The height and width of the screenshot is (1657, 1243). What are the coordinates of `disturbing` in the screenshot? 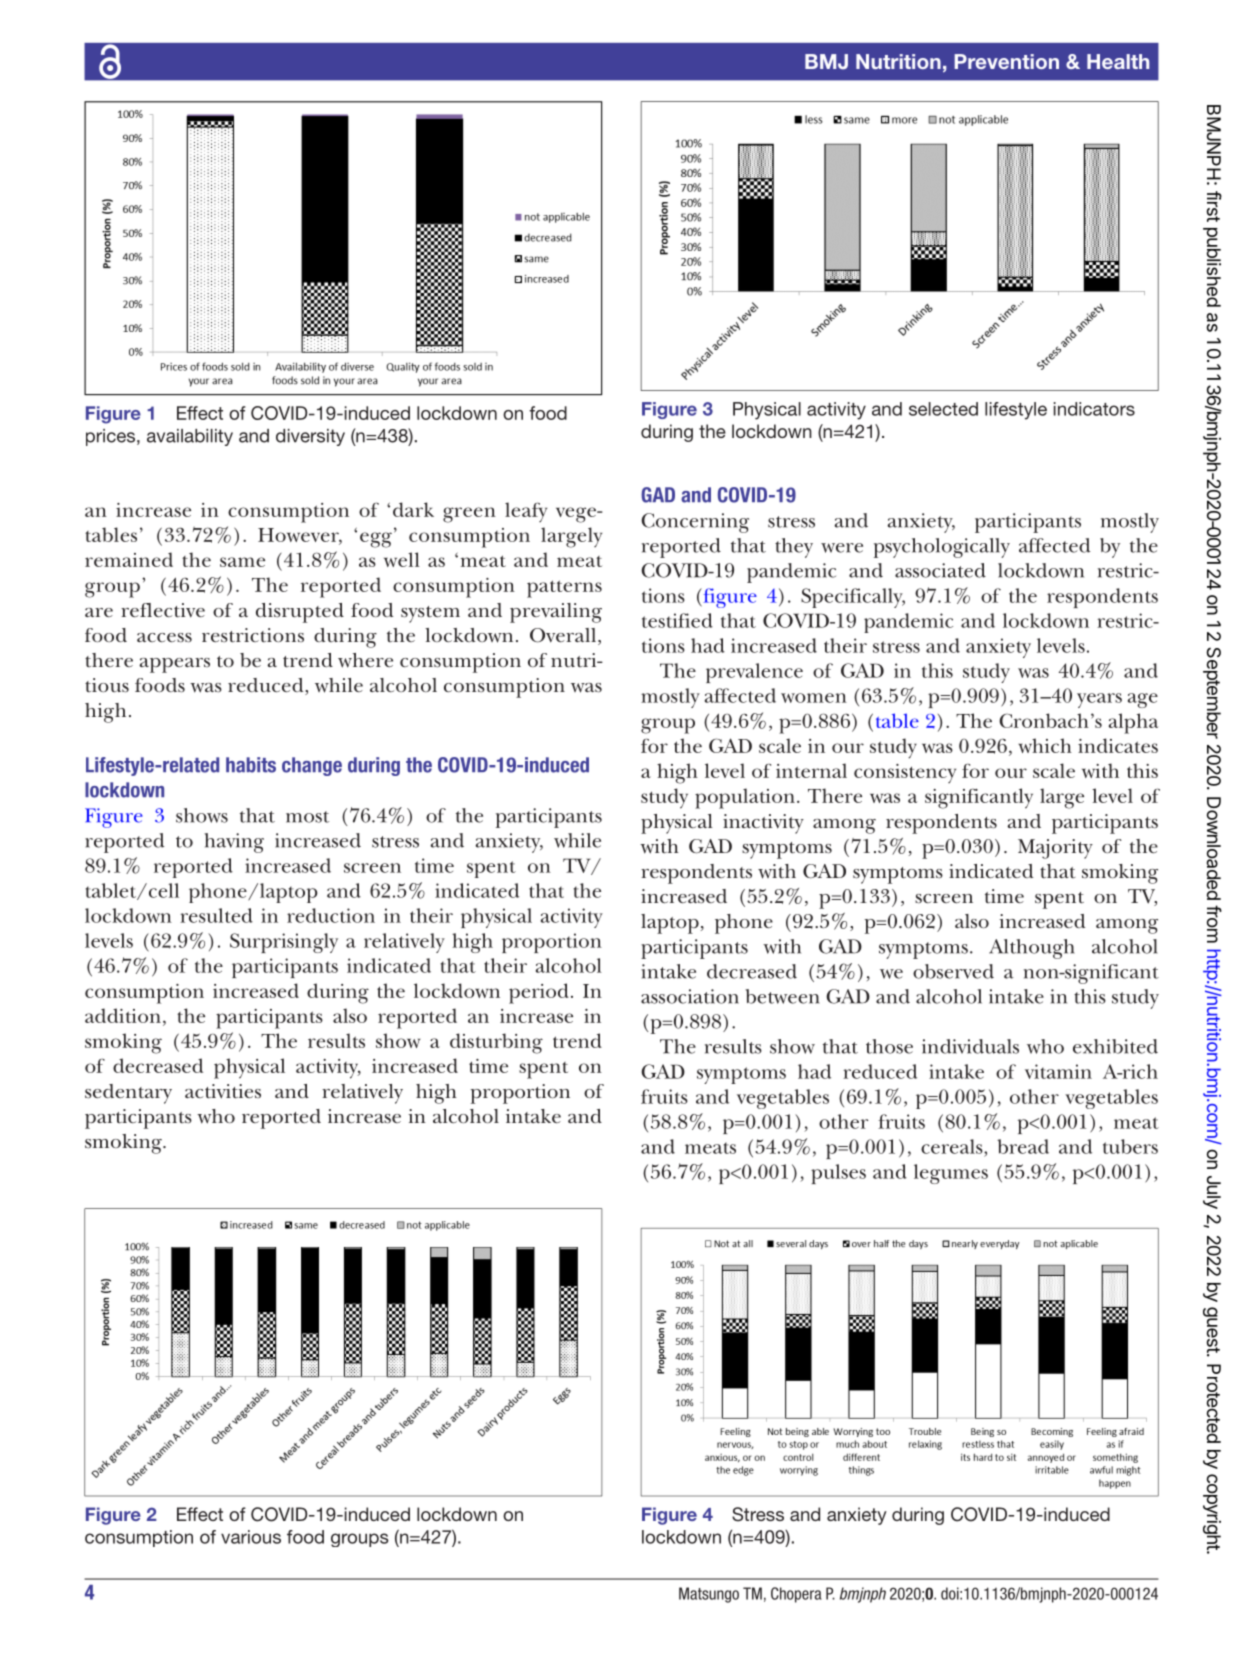 It's located at (496, 1043).
